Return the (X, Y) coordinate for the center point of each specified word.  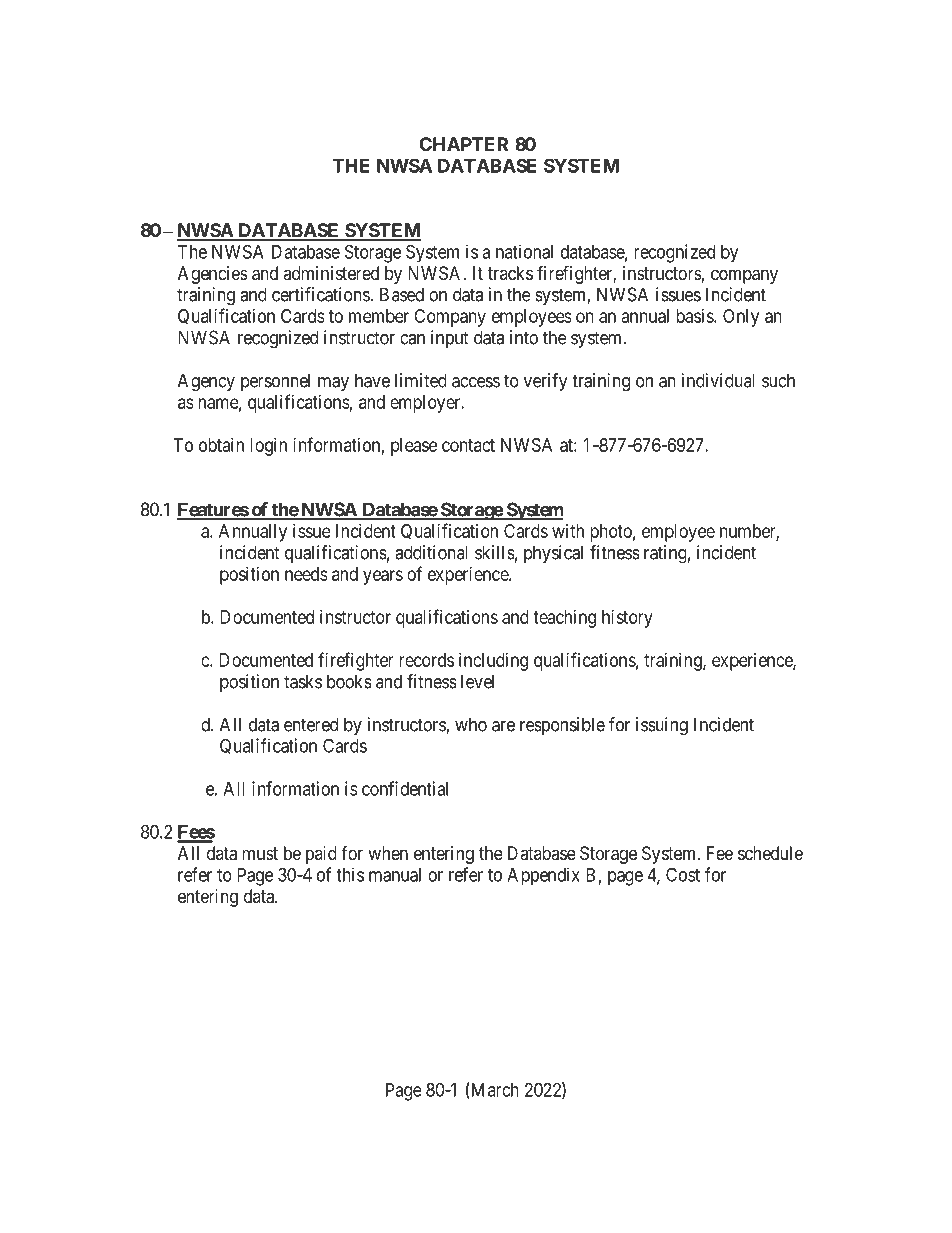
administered (331, 273)
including (493, 662)
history (627, 619)
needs (306, 574)
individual (718, 380)
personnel (275, 382)
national (524, 251)
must (260, 853)
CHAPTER (463, 144)
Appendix (543, 876)
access (476, 382)
